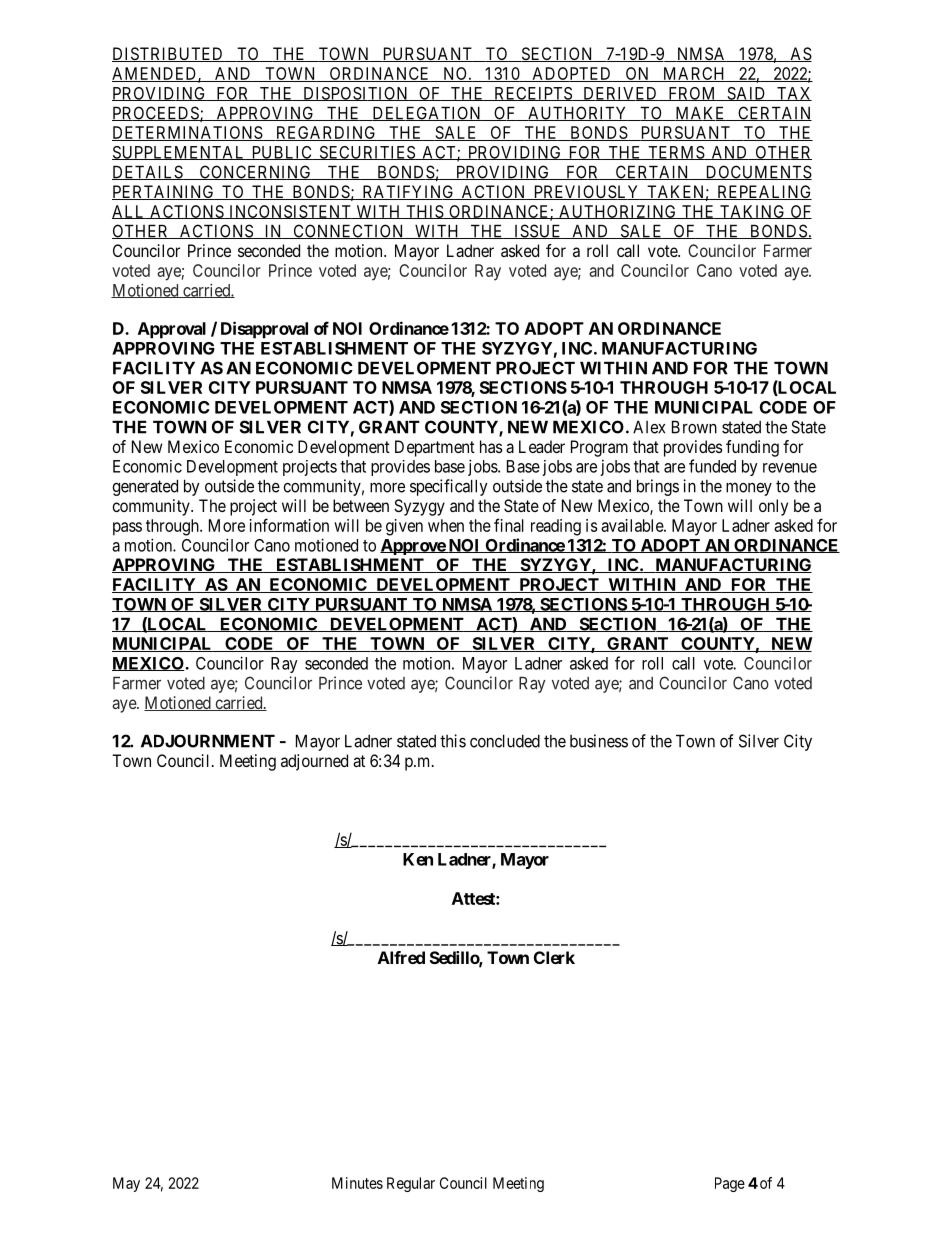 The image size is (952, 1233). What do you see at coordinates (599, 741) in the document?
I see `business` at bounding box center [599, 741].
